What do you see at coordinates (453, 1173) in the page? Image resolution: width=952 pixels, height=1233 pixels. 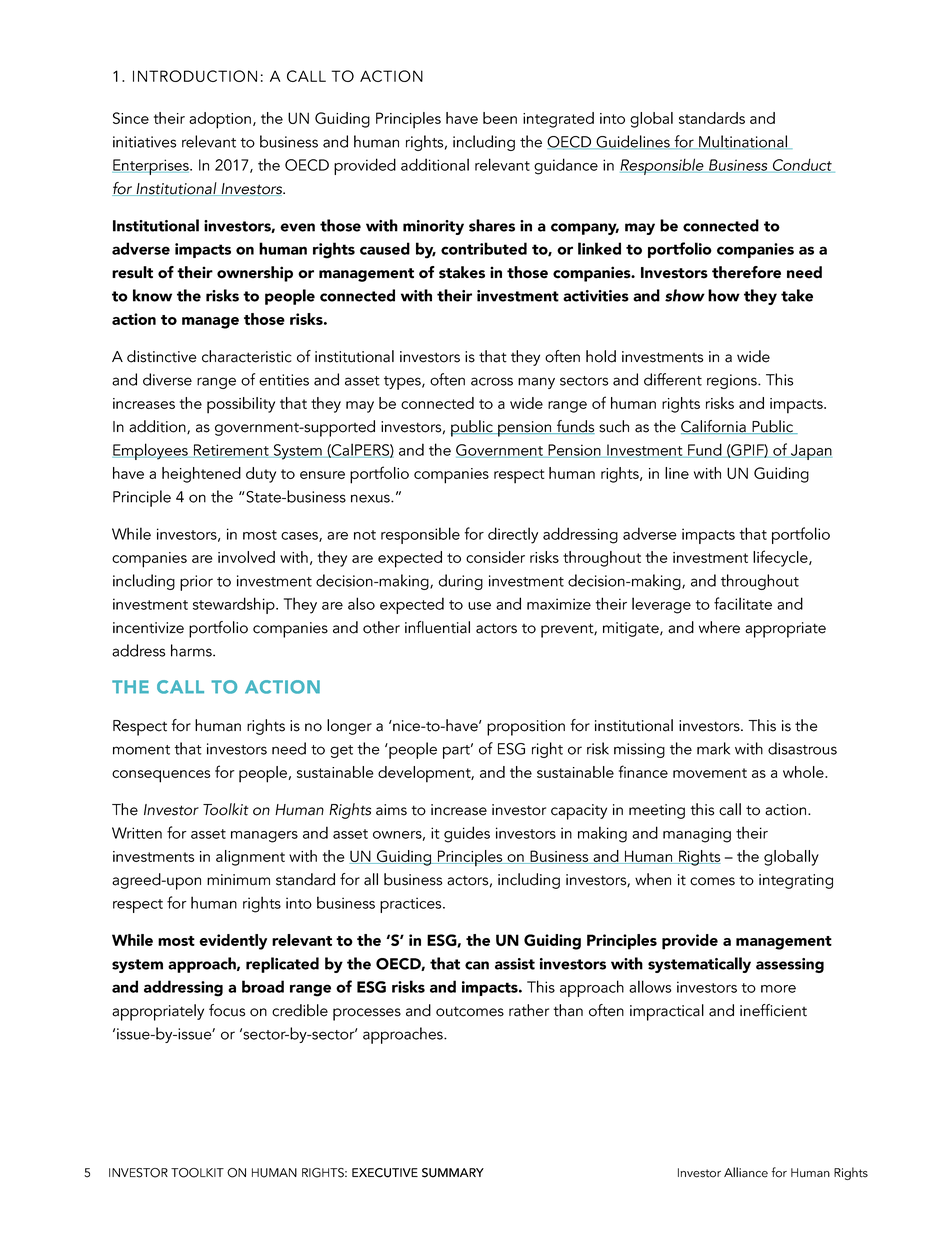 I see `SUMMARY` at bounding box center [453, 1173].
